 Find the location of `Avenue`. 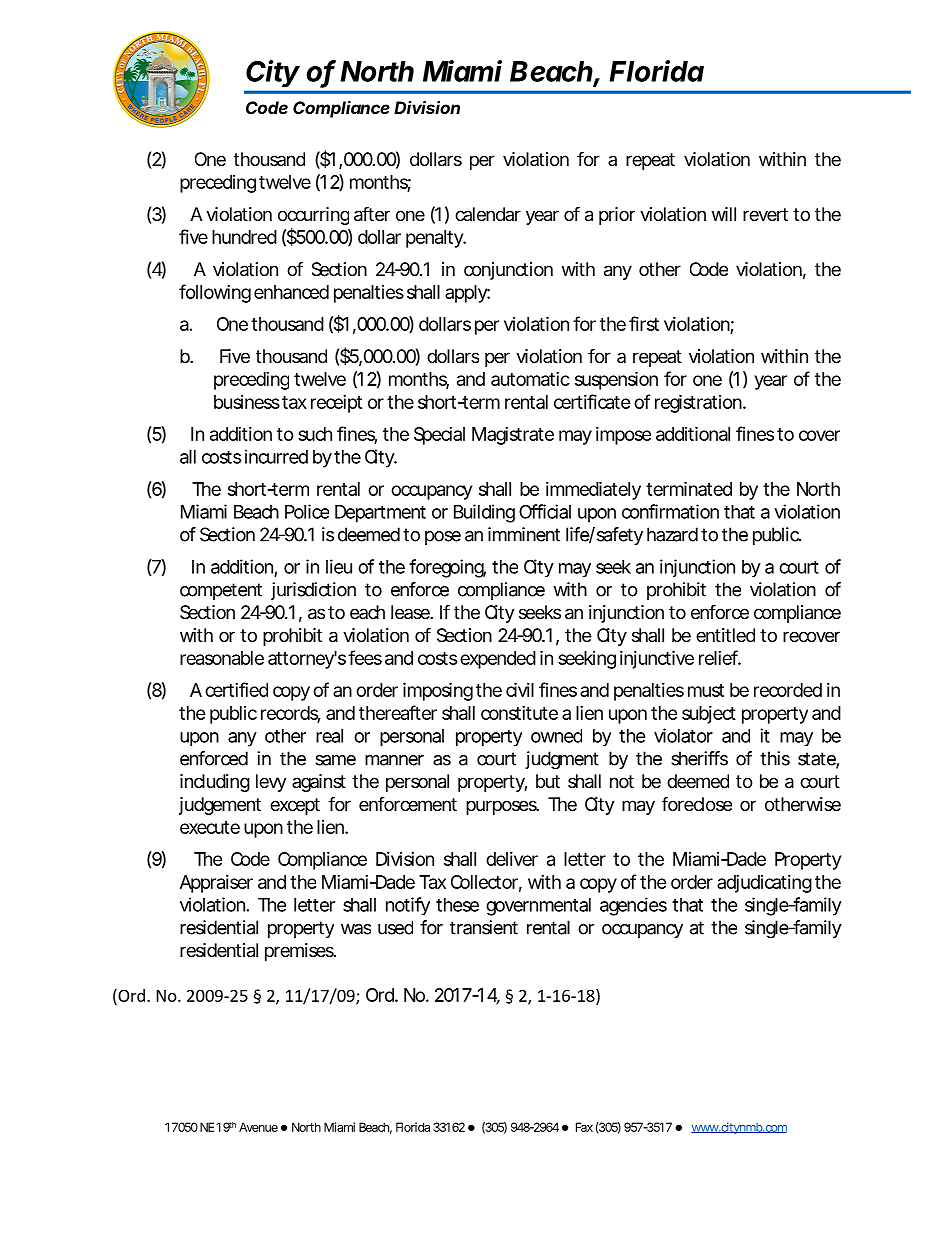

Avenue is located at coordinates (258, 1127).
